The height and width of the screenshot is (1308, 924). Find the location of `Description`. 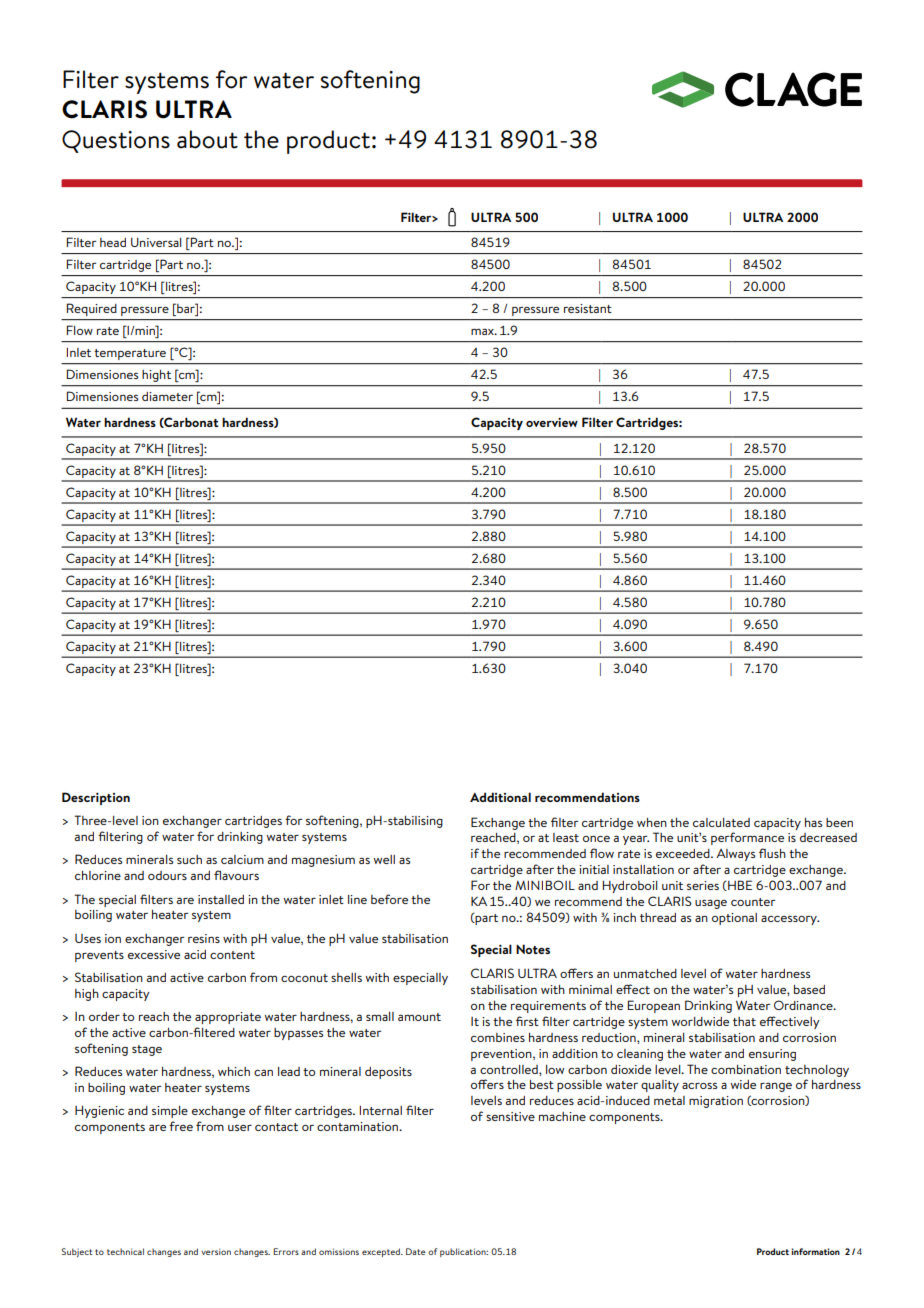

Description is located at coordinates (96, 798).
